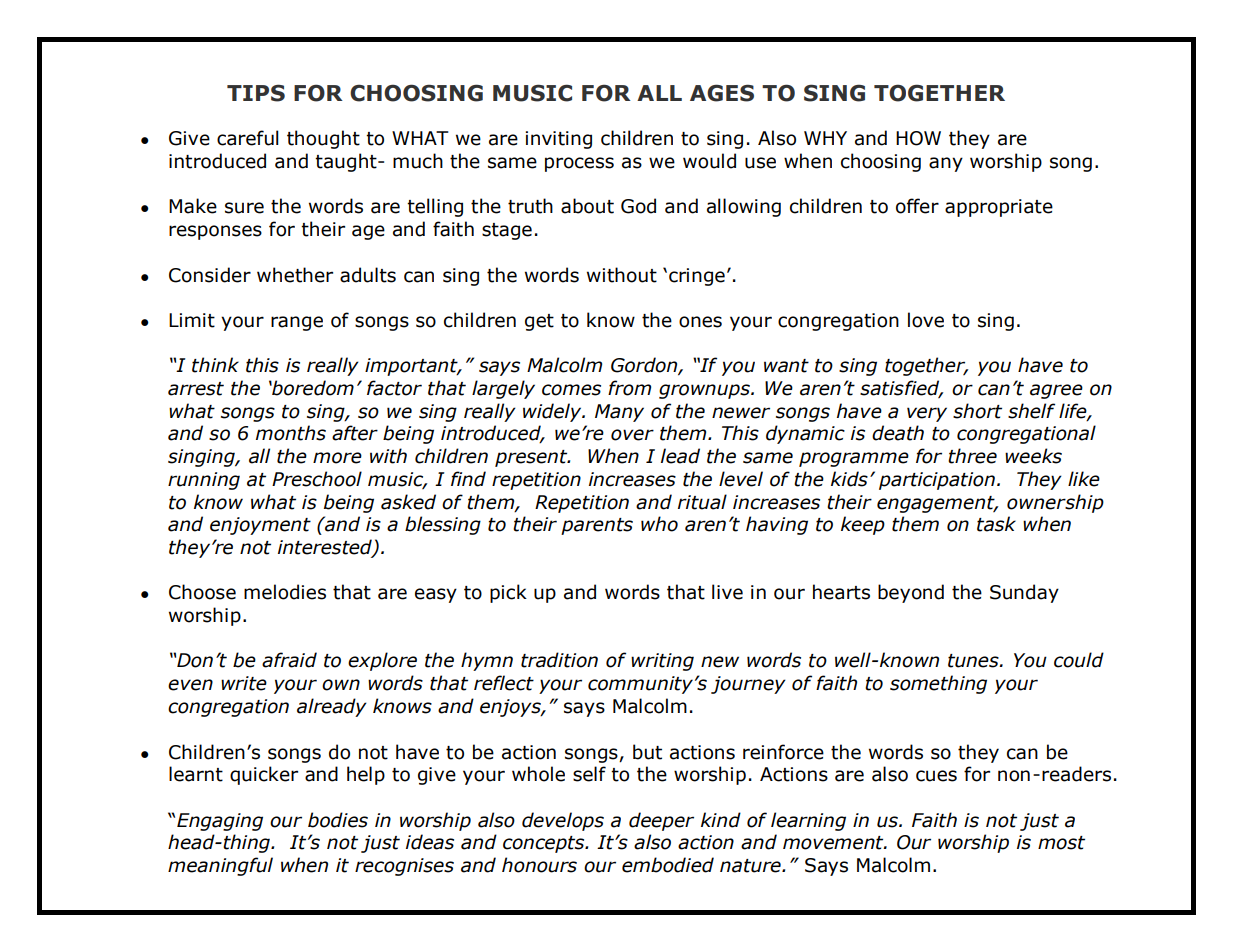 Image resolution: width=1233 pixels, height=952 pixels. What do you see at coordinates (332, 707) in the page?
I see `already` at bounding box center [332, 707].
